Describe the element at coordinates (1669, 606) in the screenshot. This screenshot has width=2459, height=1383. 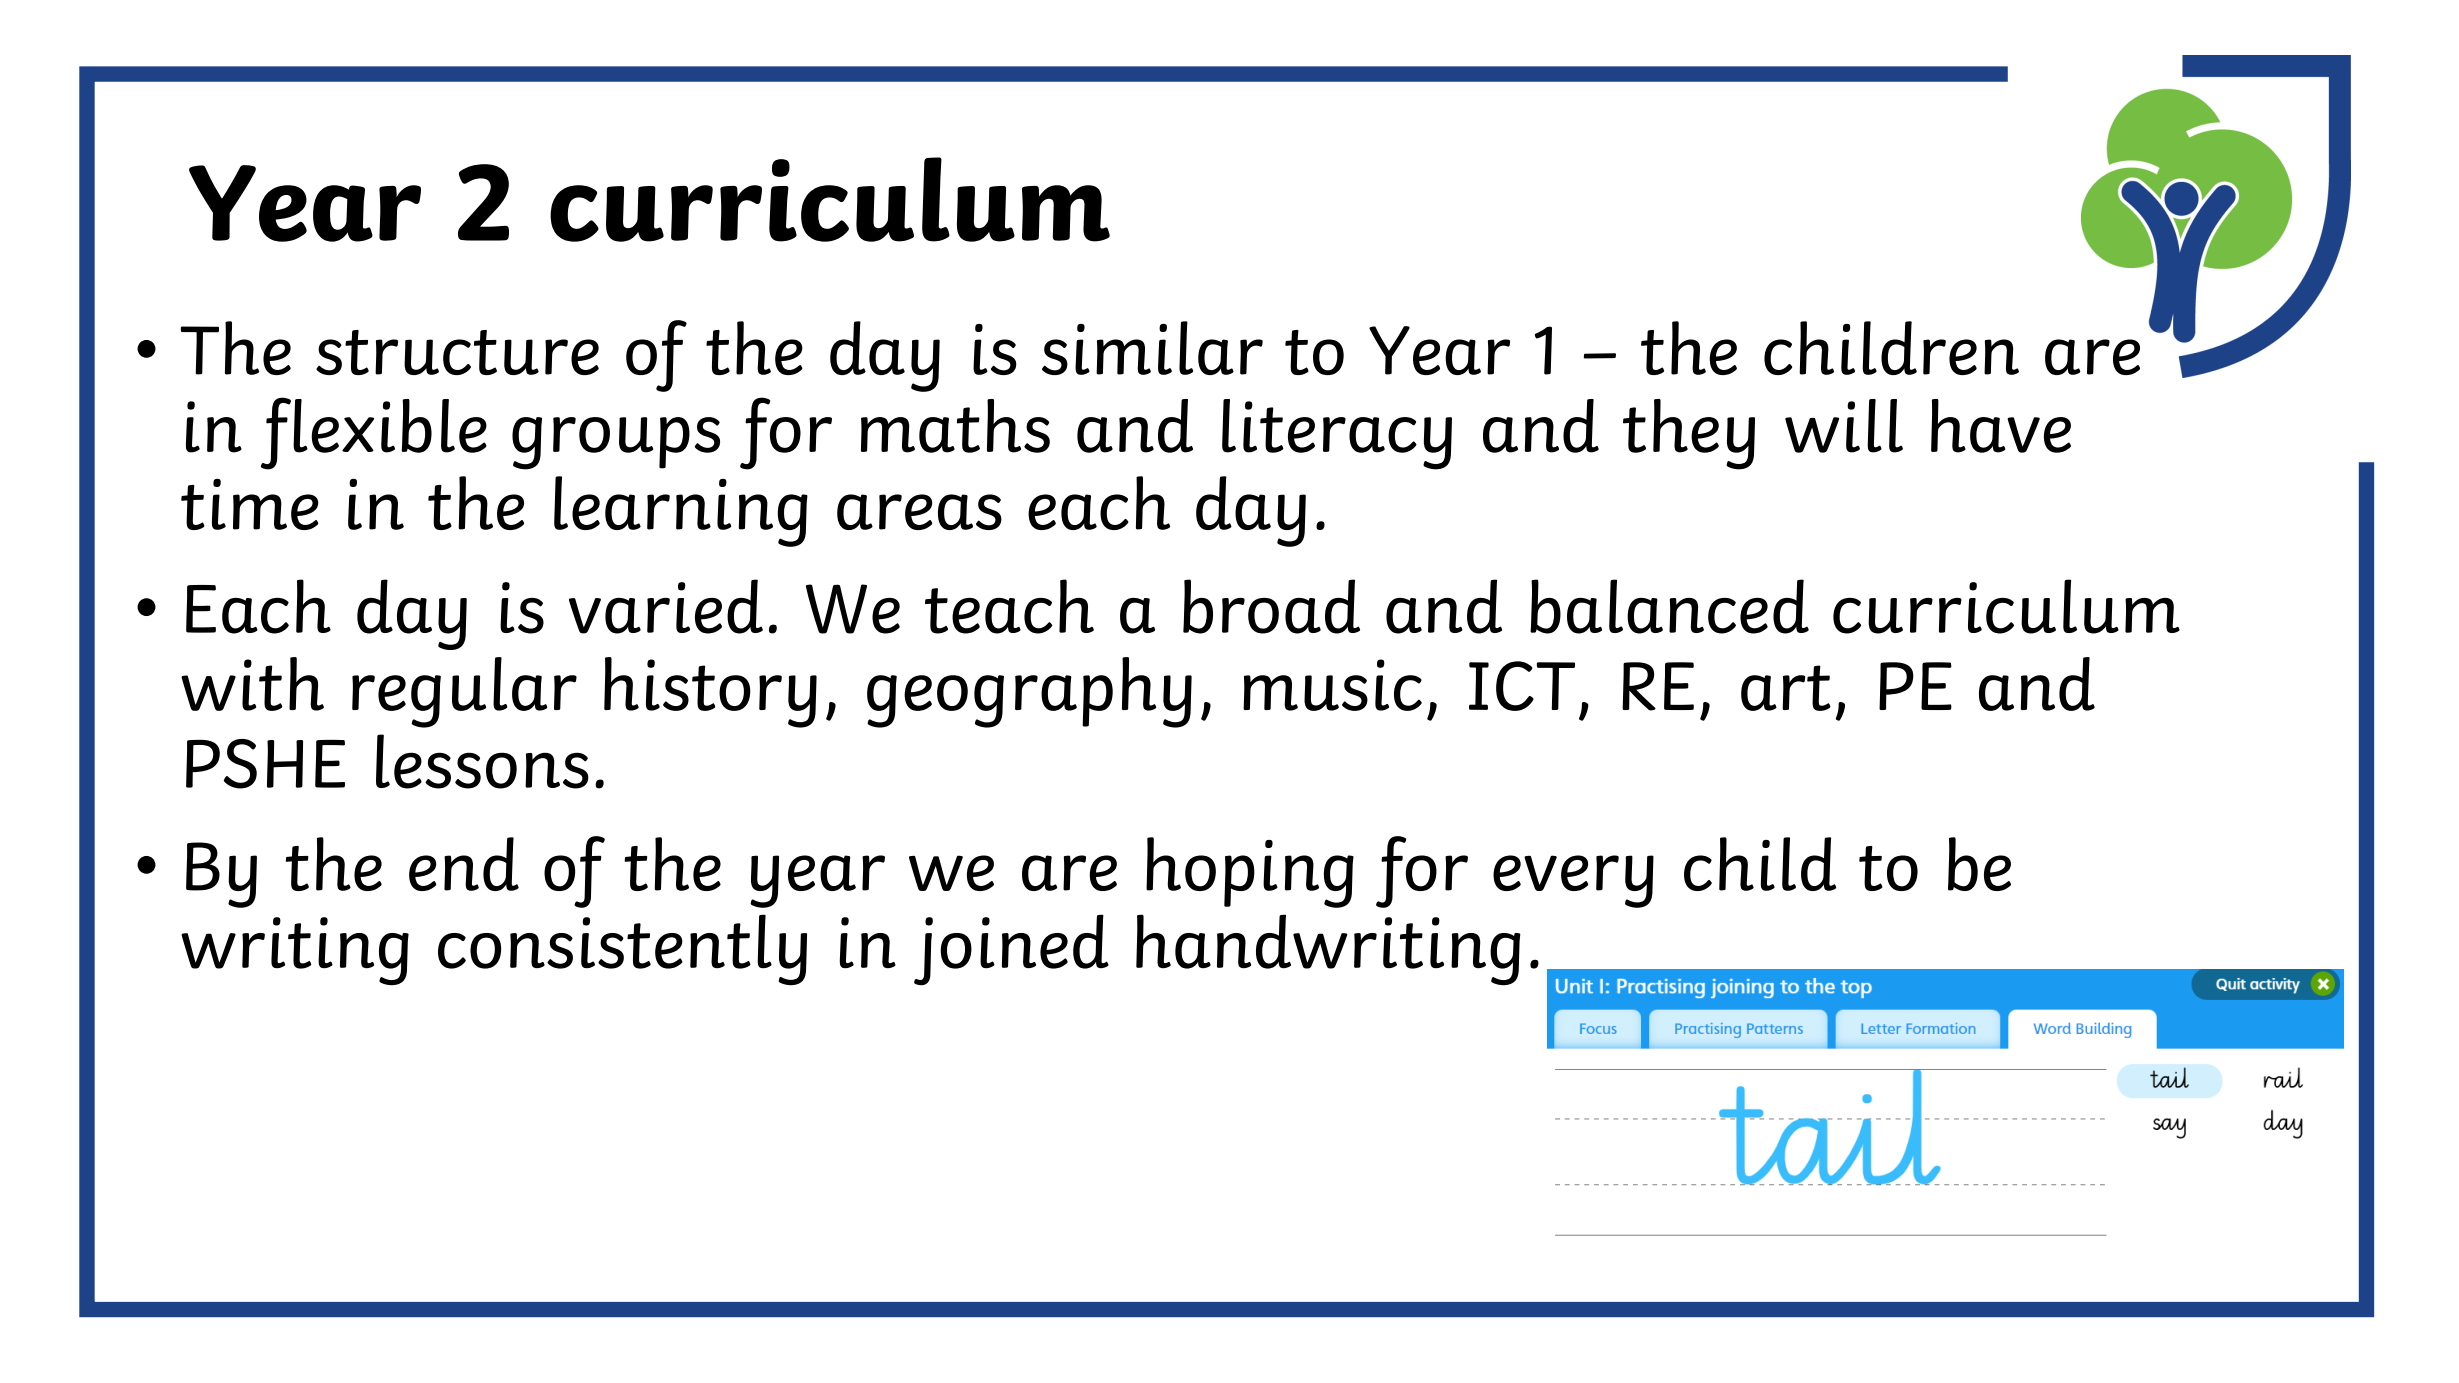
I see `balanced` at that location.
